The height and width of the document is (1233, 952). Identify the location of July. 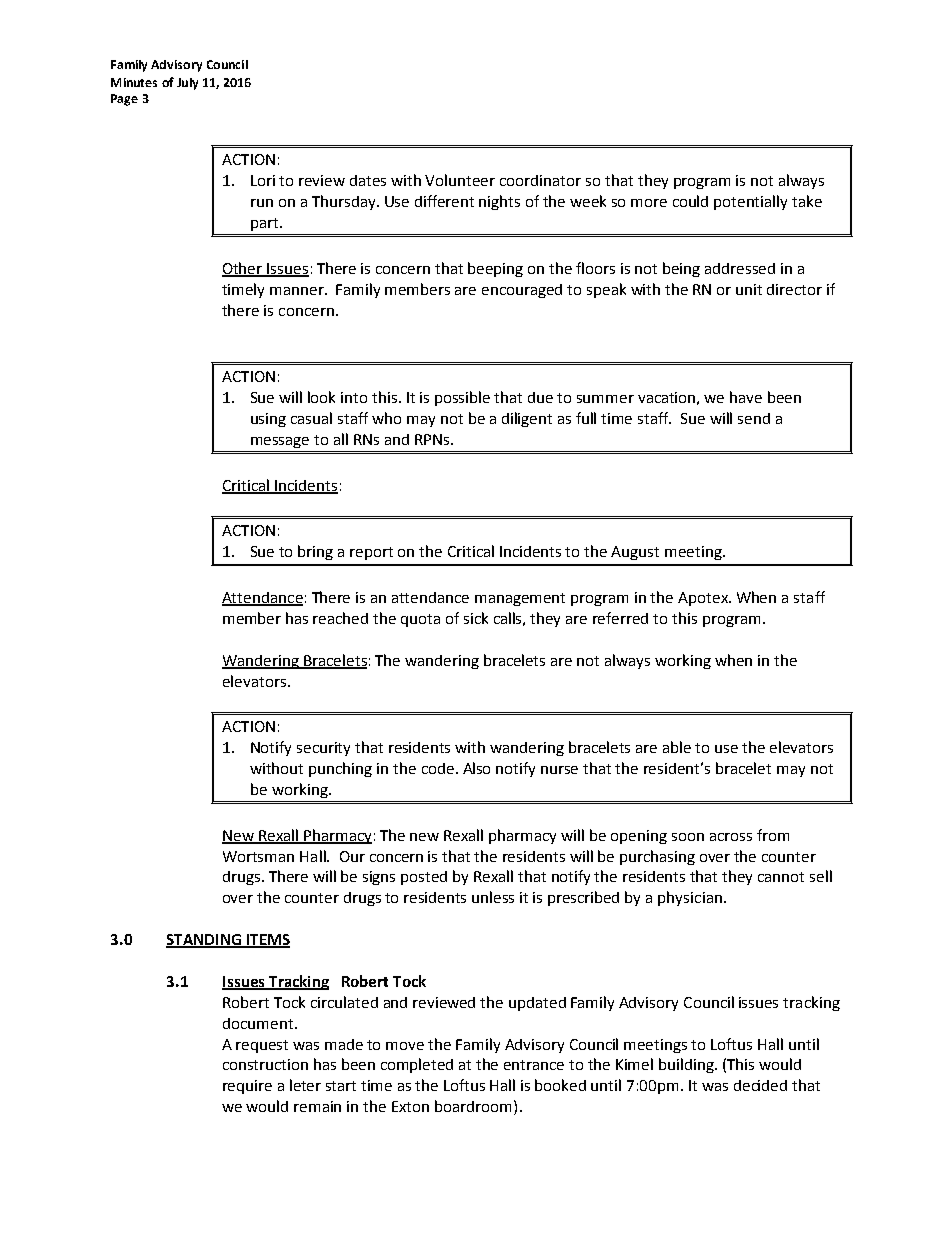
(187, 84).
